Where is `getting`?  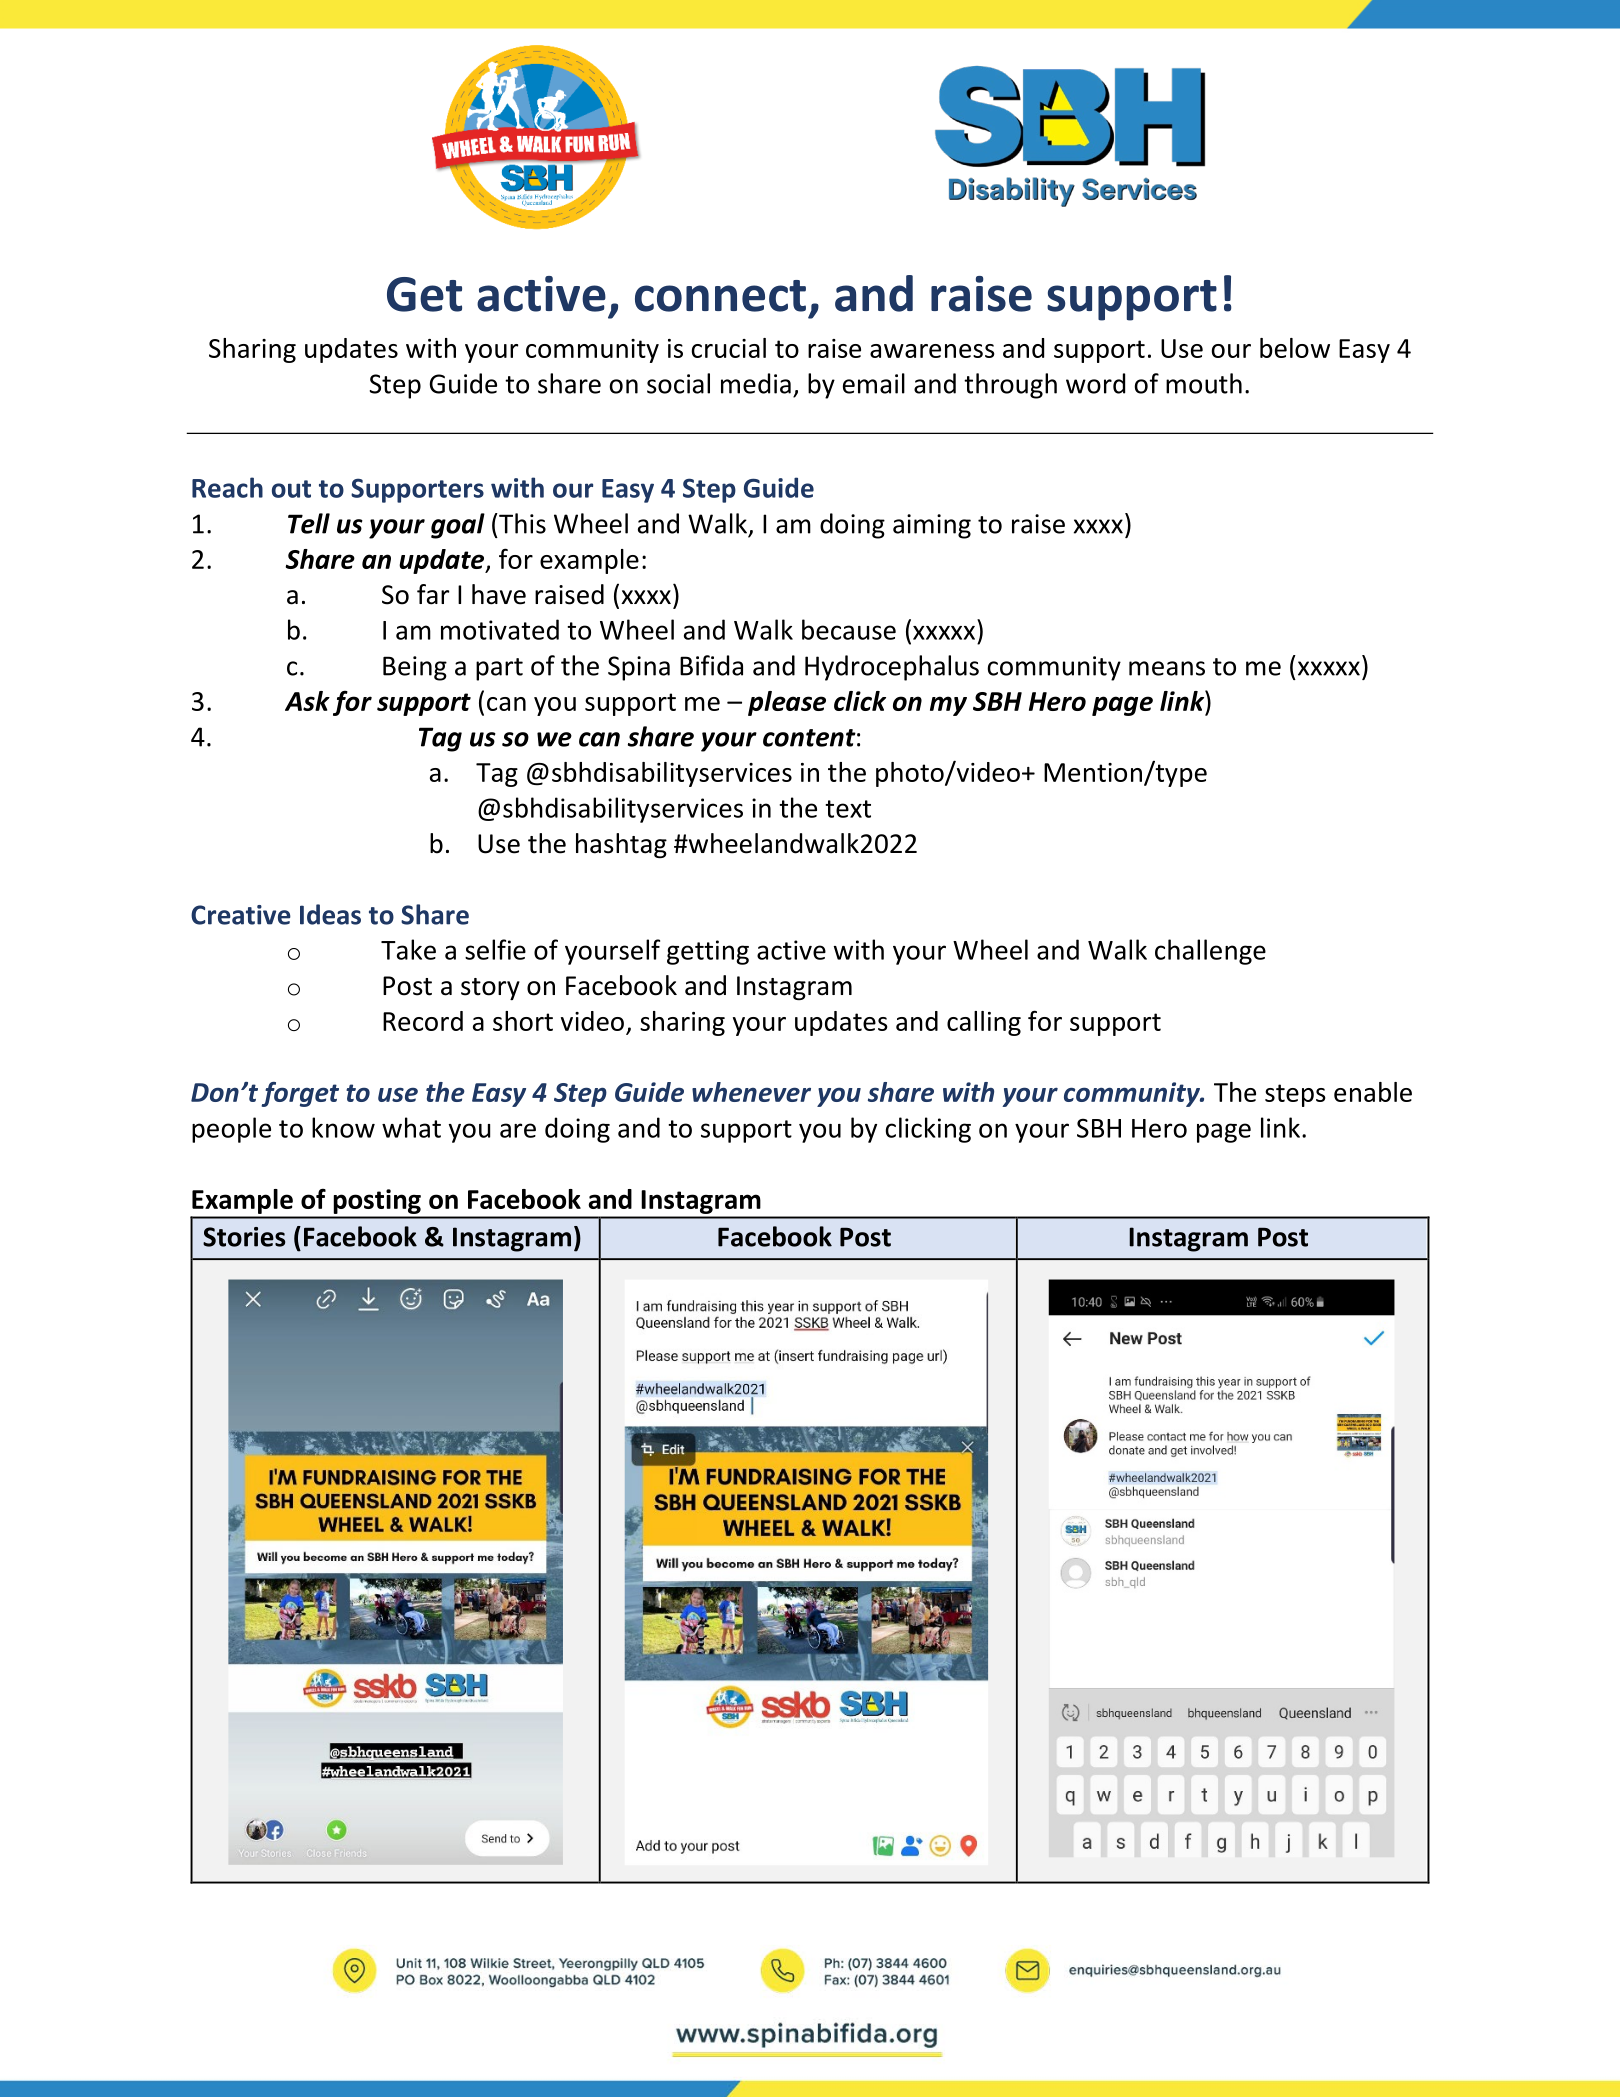 getting is located at coordinates (708, 952).
